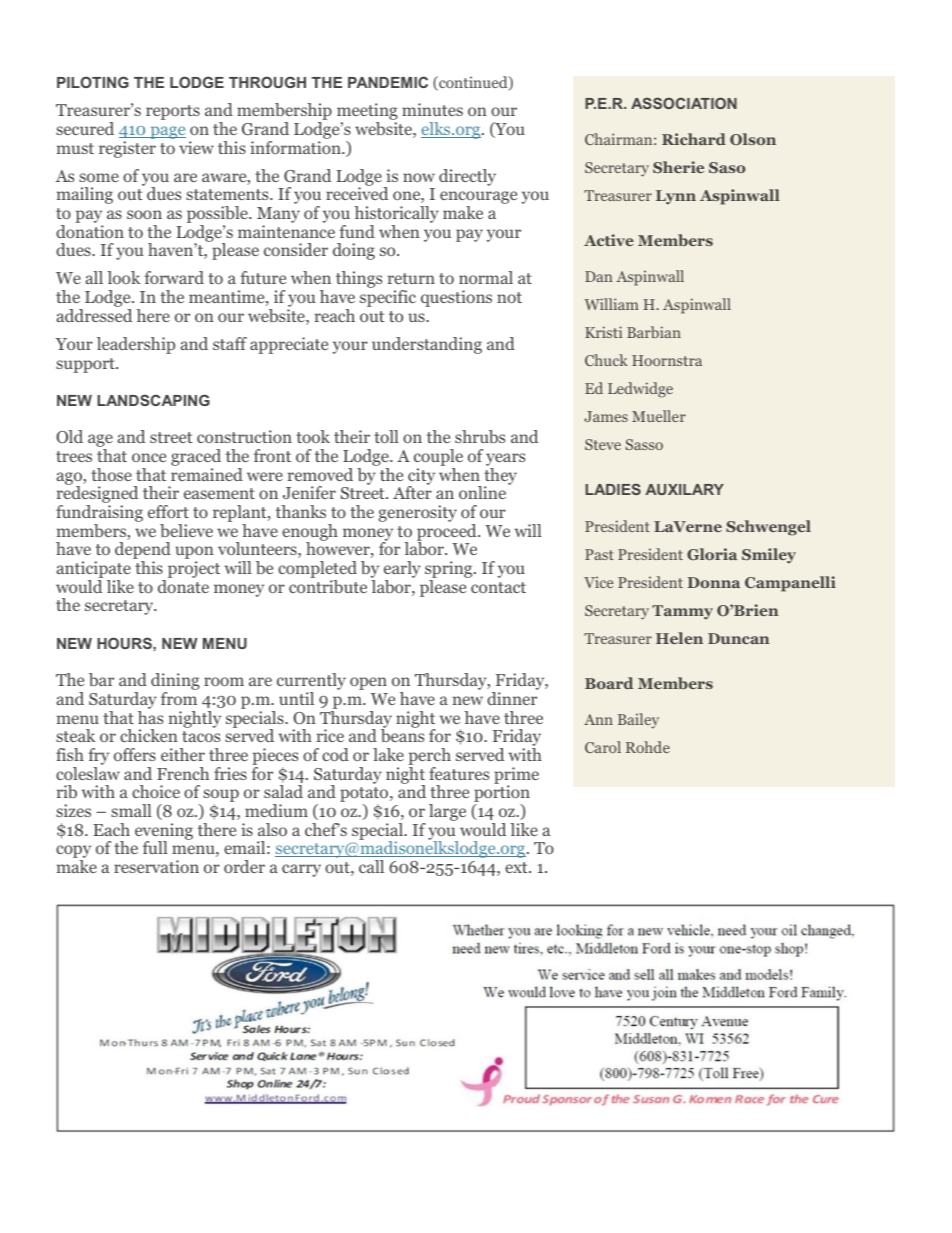 Image resolution: width=952 pixels, height=1233 pixels. I want to click on Sasso, so click(644, 444).
